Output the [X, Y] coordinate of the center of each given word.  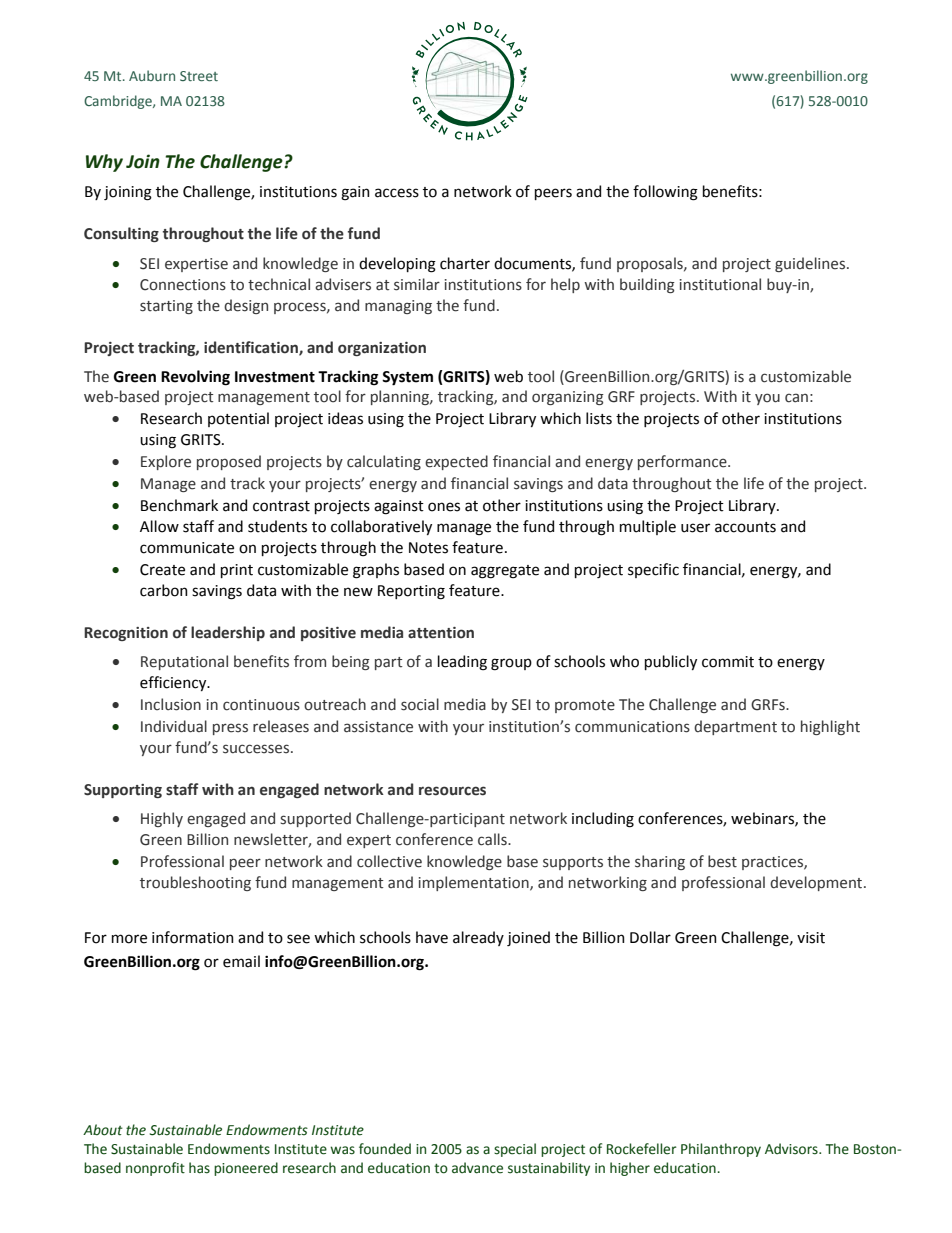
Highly [162, 819]
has [199, 1168]
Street [199, 76]
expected [456, 462]
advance [477, 1168]
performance [683, 462]
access [397, 193]
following [665, 193]
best [722, 861]
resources [452, 791]
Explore [166, 462]
